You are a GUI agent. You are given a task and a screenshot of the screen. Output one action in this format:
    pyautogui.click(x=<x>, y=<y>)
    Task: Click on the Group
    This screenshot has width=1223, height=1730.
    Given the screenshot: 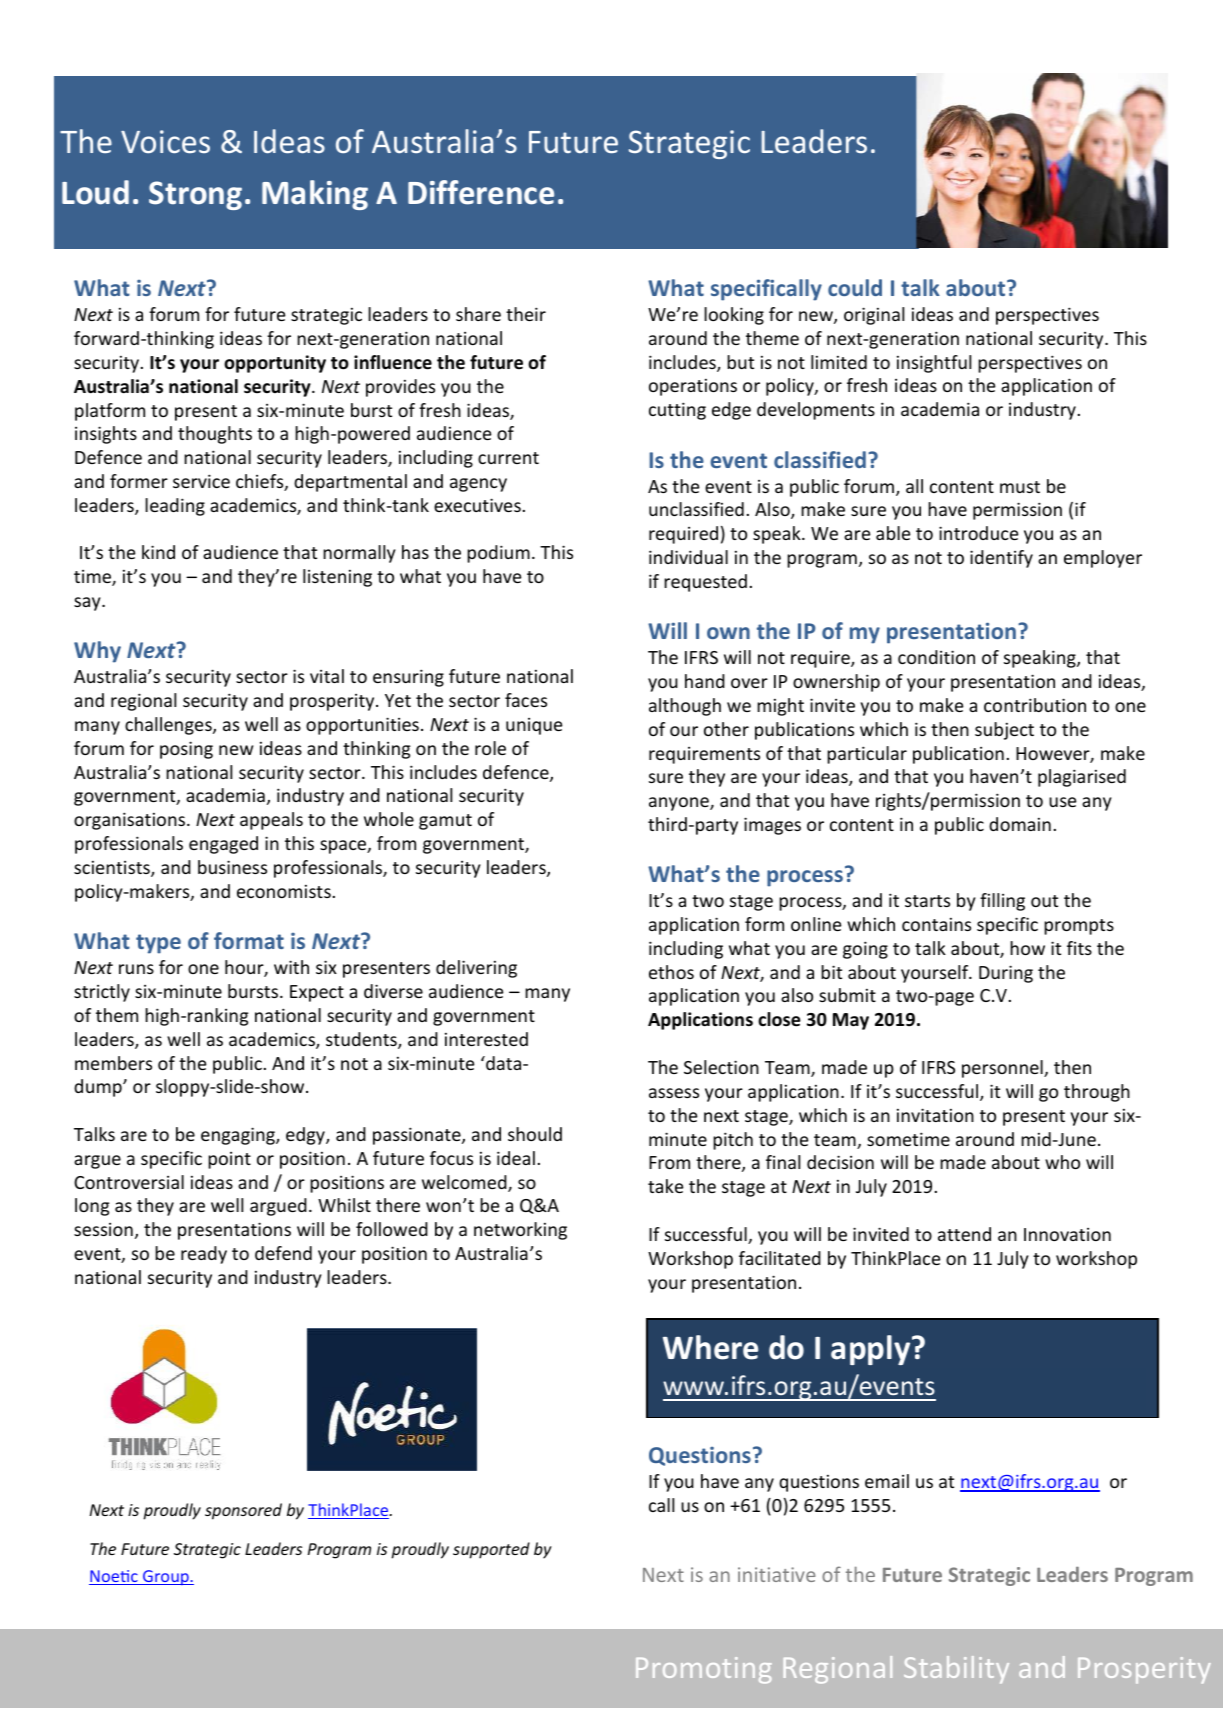 What is the action you would take?
    pyautogui.click(x=166, y=1577)
